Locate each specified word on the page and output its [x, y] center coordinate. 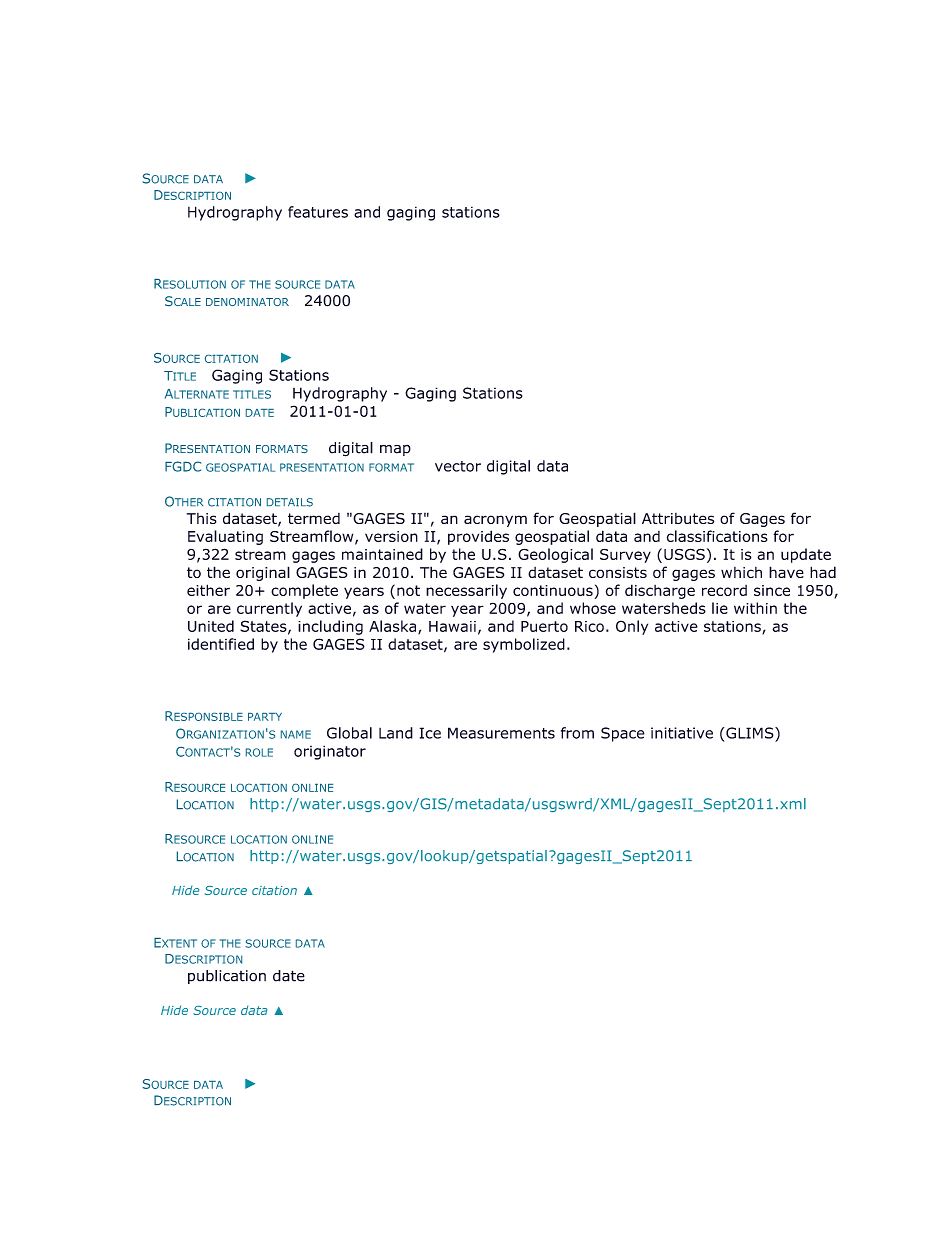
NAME [296, 734]
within [755, 608]
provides [478, 537]
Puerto [544, 626]
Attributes [678, 518]
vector [458, 466]
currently [269, 609]
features [318, 212]
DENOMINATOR [247, 302]
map [395, 450]
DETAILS [290, 502]
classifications [717, 536]
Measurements [501, 733]
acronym [495, 521]
